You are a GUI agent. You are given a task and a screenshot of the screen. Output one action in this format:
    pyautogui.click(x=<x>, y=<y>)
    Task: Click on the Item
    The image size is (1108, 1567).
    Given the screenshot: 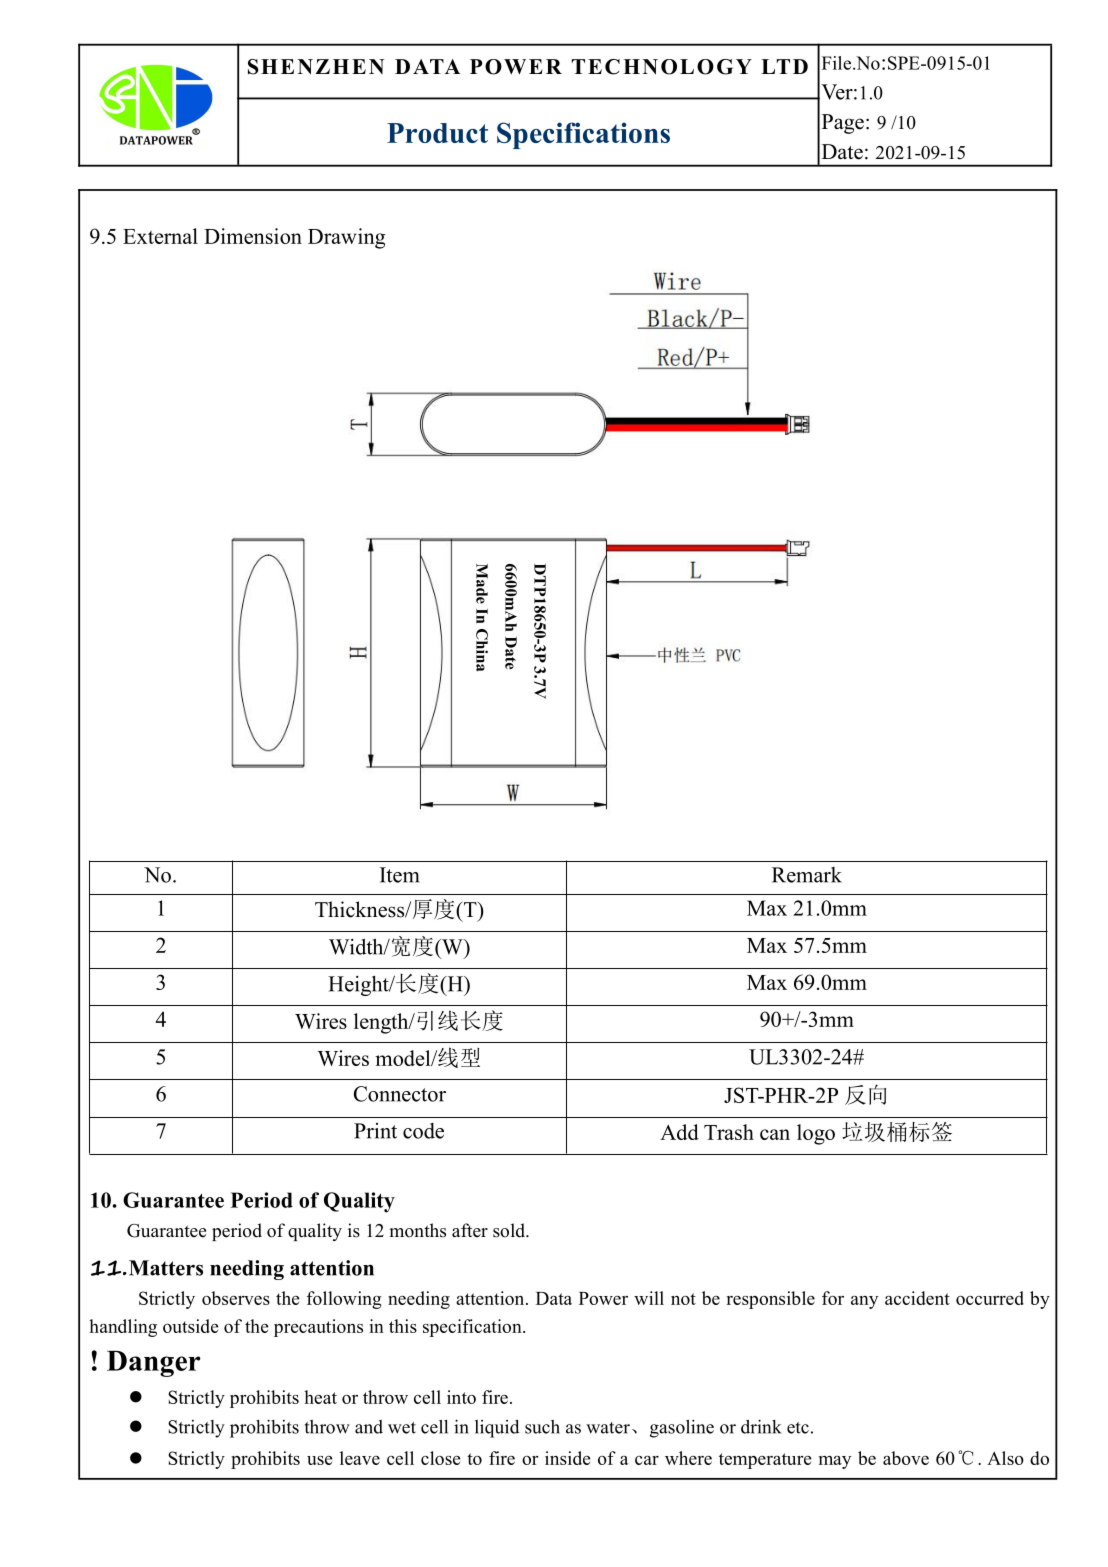 What is the action you would take?
    pyautogui.click(x=400, y=875)
